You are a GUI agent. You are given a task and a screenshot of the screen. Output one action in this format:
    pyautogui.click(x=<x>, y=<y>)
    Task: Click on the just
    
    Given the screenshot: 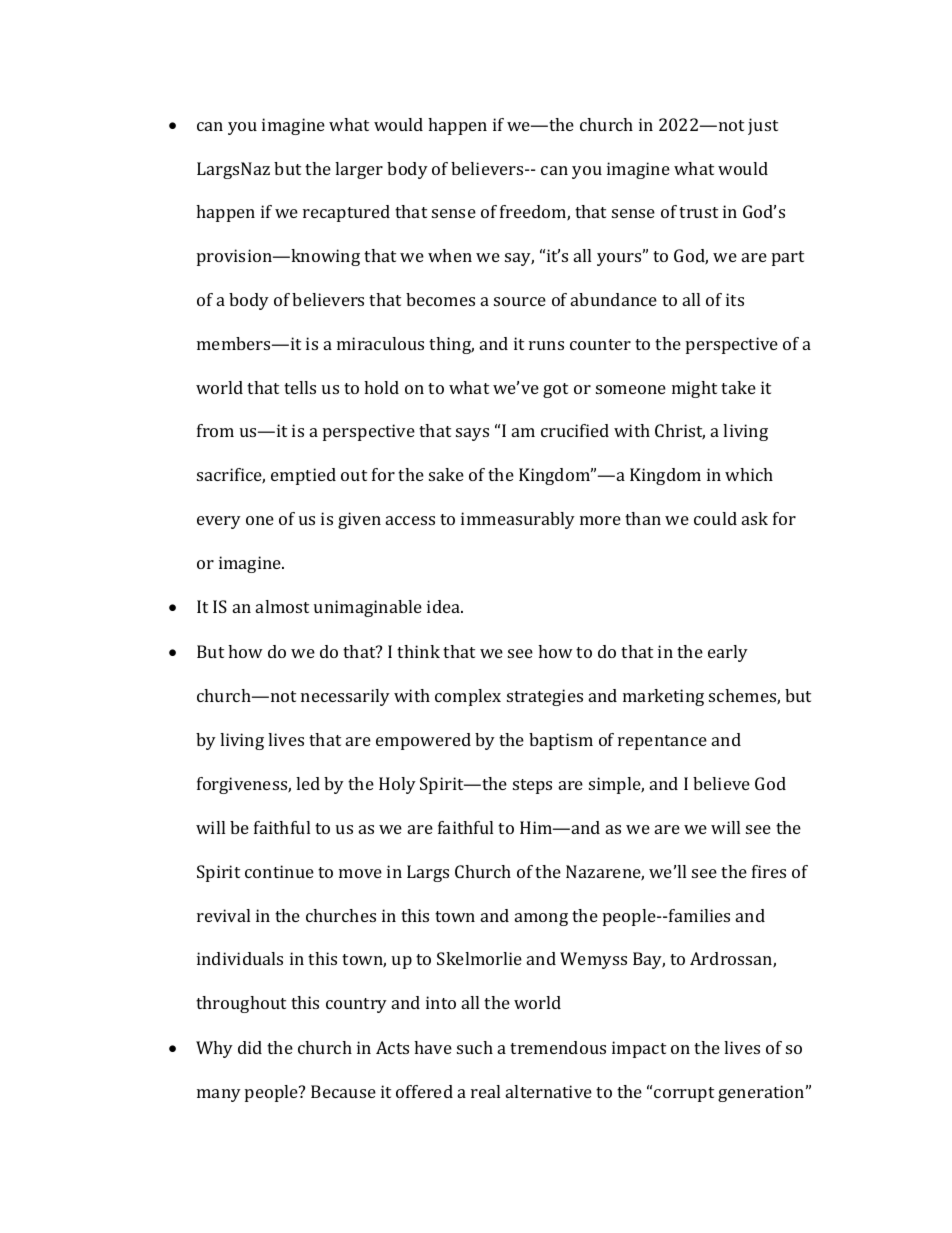 What is the action you would take?
    pyautogui.click(x=763, y=126)
